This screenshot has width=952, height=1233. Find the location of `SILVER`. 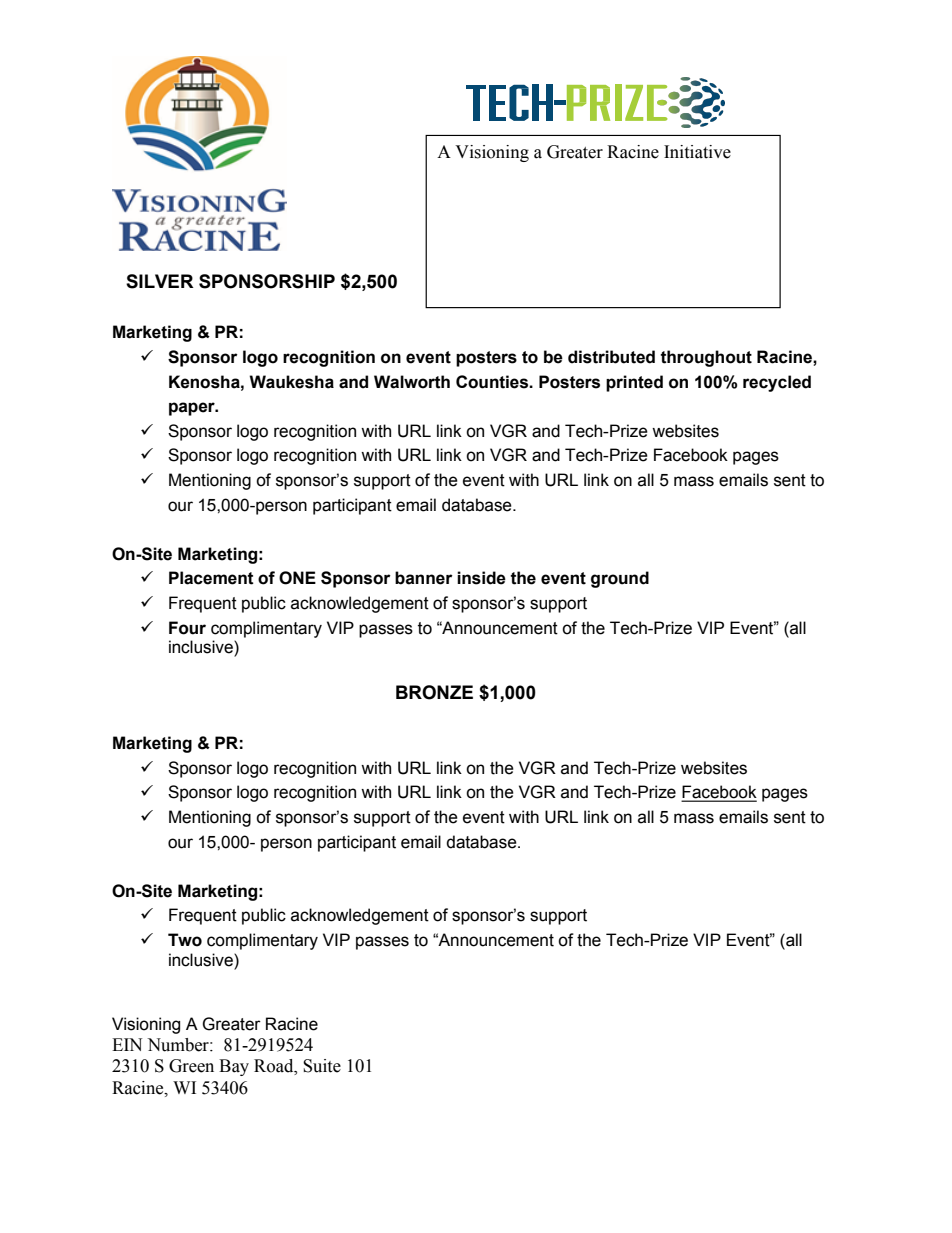

SILVER is located at coordinates (160, 281).
